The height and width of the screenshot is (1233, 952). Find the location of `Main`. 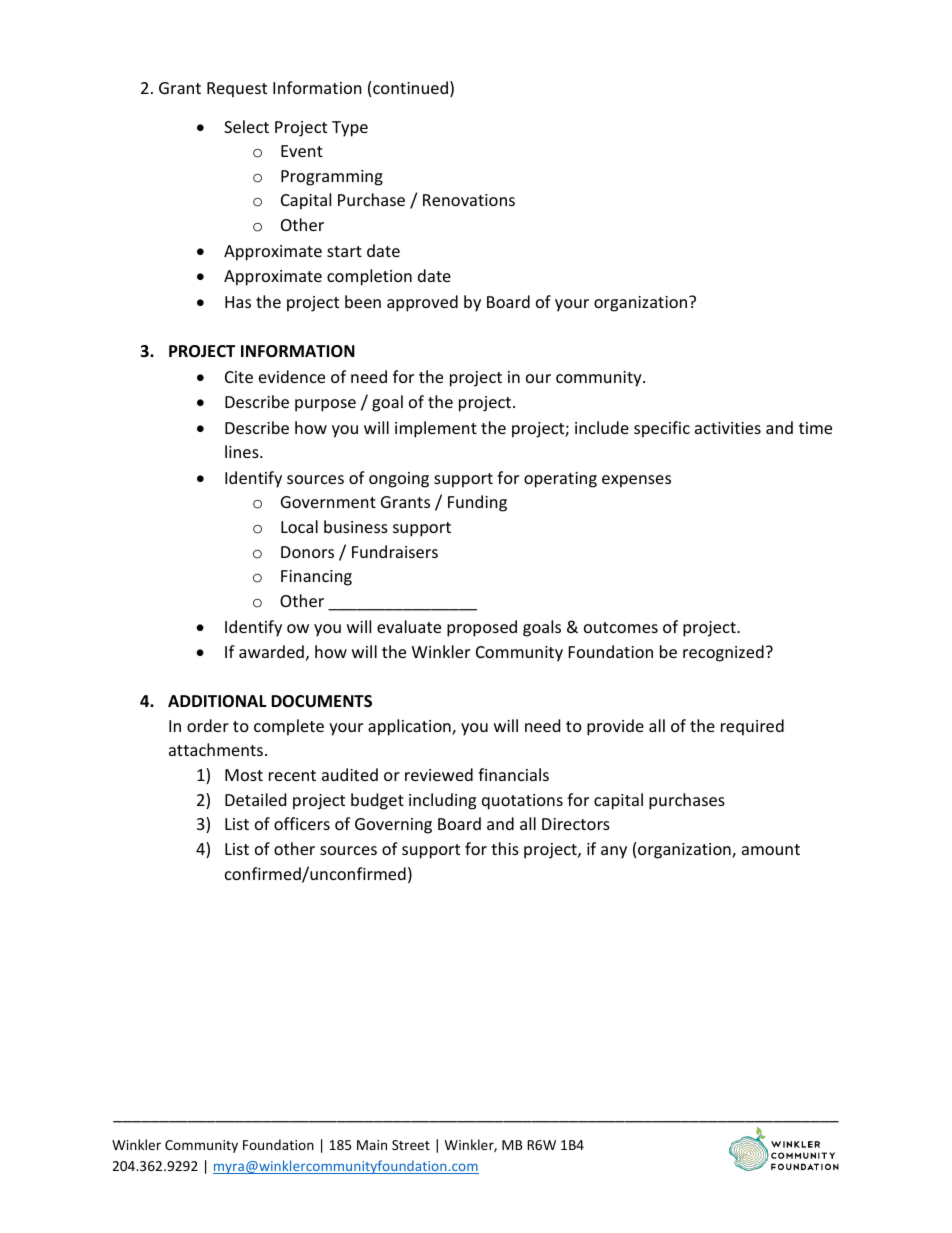

Main is located at coordinates (372, 1145).
